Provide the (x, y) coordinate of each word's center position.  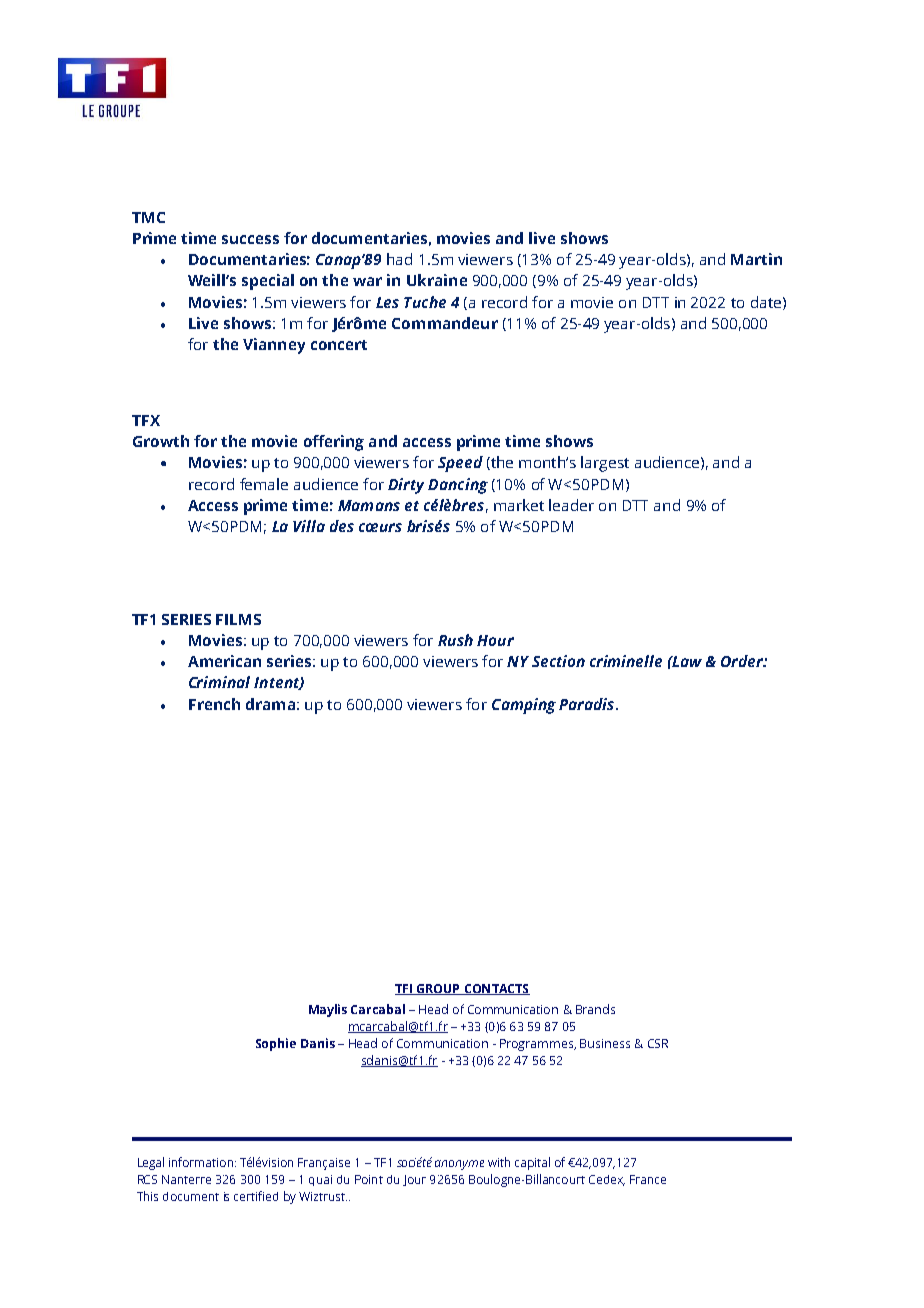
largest (605, 464)
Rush (455, 640)
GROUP (438, 989)
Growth (161, 441)
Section (558, 661)
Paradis (588, 704)
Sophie (276, 1044)
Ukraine (437, 280)
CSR (658, 1043)
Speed (460, 464)
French (214, 704)
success (250, 239)
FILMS (238, 619)
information (201, 1162)
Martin (756, 259)
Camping (524, 706)
